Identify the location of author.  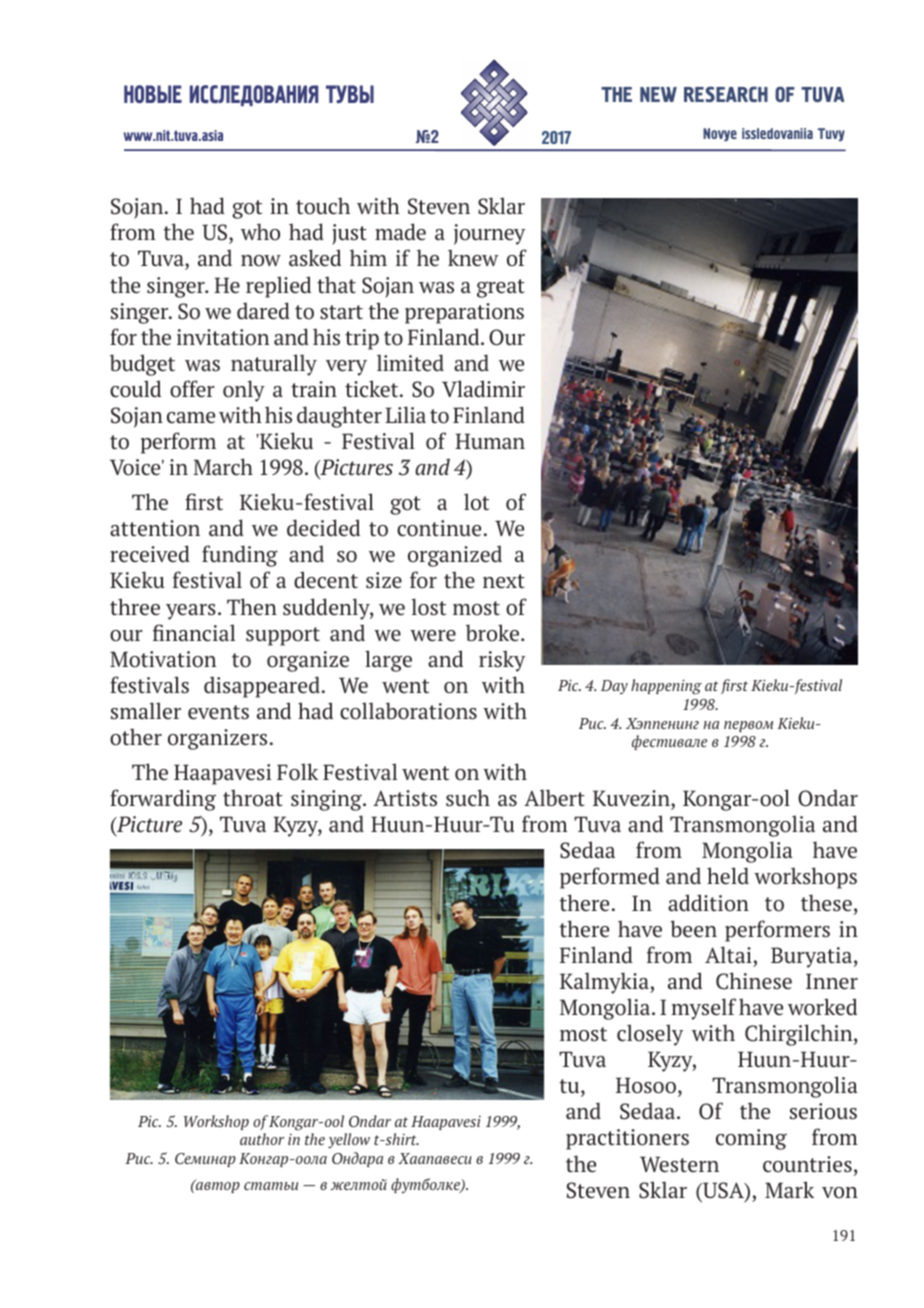
(262, 1139).
